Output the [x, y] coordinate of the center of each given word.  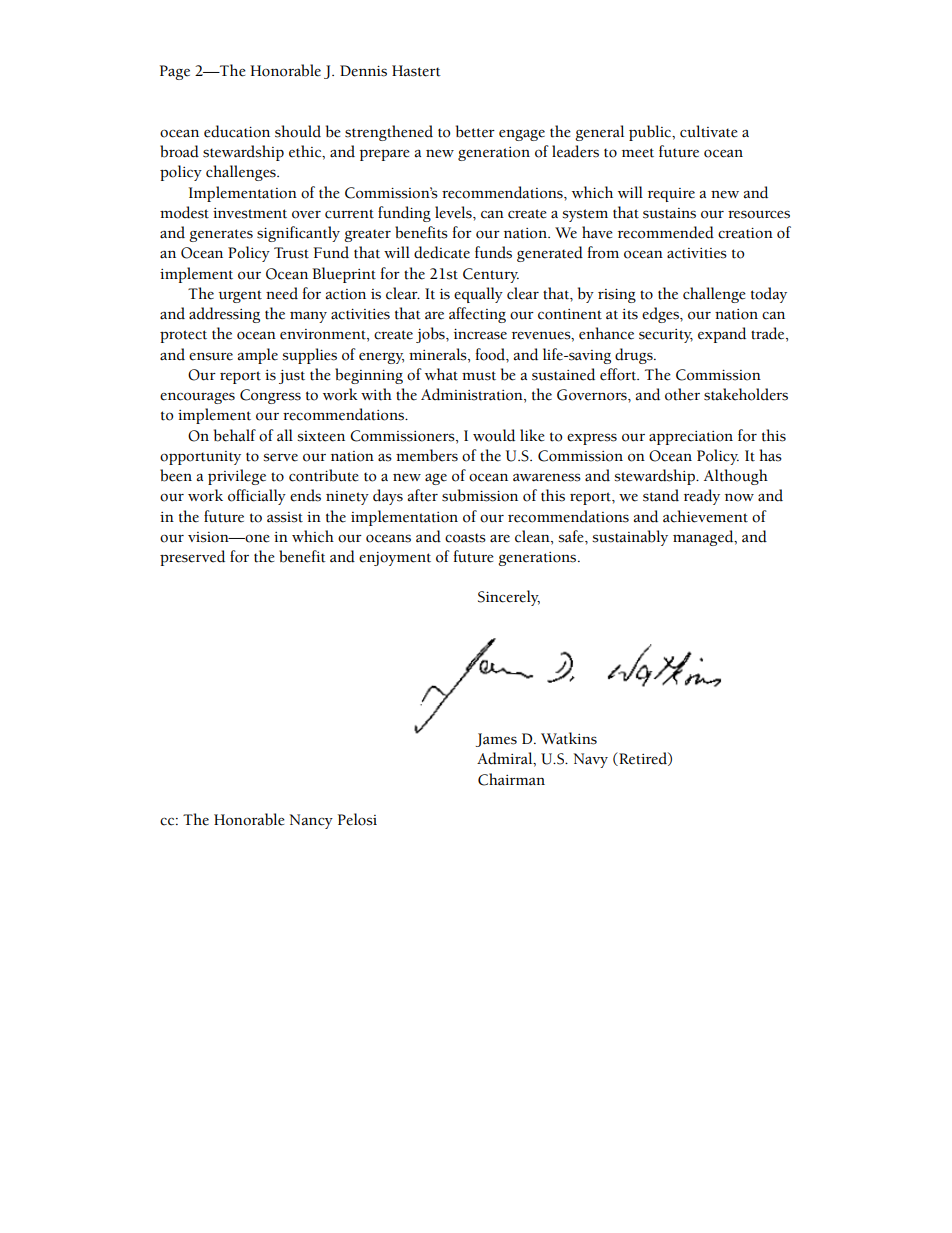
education [237, 131]
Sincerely [509, 598]
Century [491, 275]
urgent [240, 296]
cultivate [709, 131]
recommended [666, 232]
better [475, 131]
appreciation [691, 438]
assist [285, 517]
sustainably [630, 538]
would [494, 435]
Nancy [311, 821]
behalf [235, 435]
